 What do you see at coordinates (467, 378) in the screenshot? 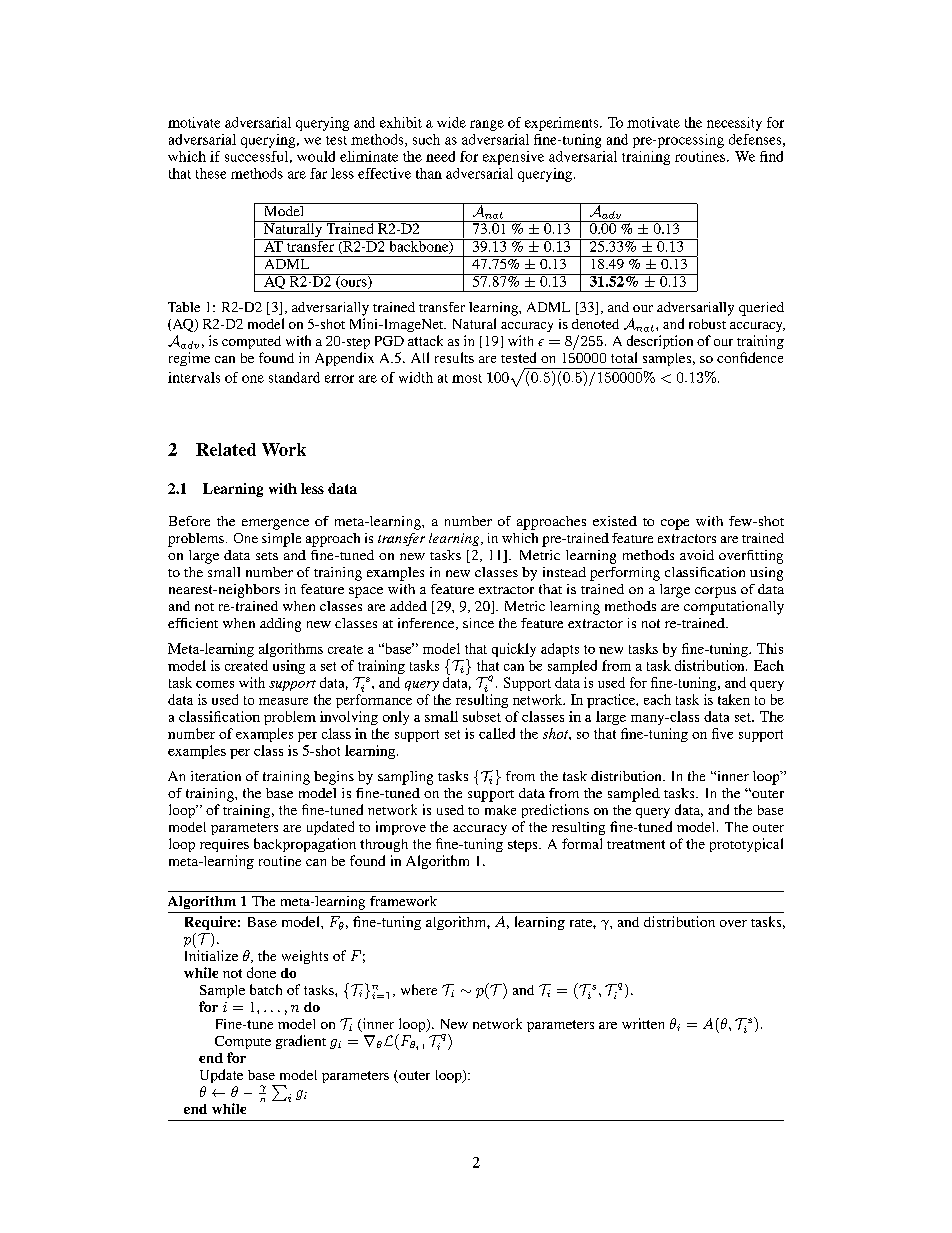
I see `most` at bounding box center [467, 378].
